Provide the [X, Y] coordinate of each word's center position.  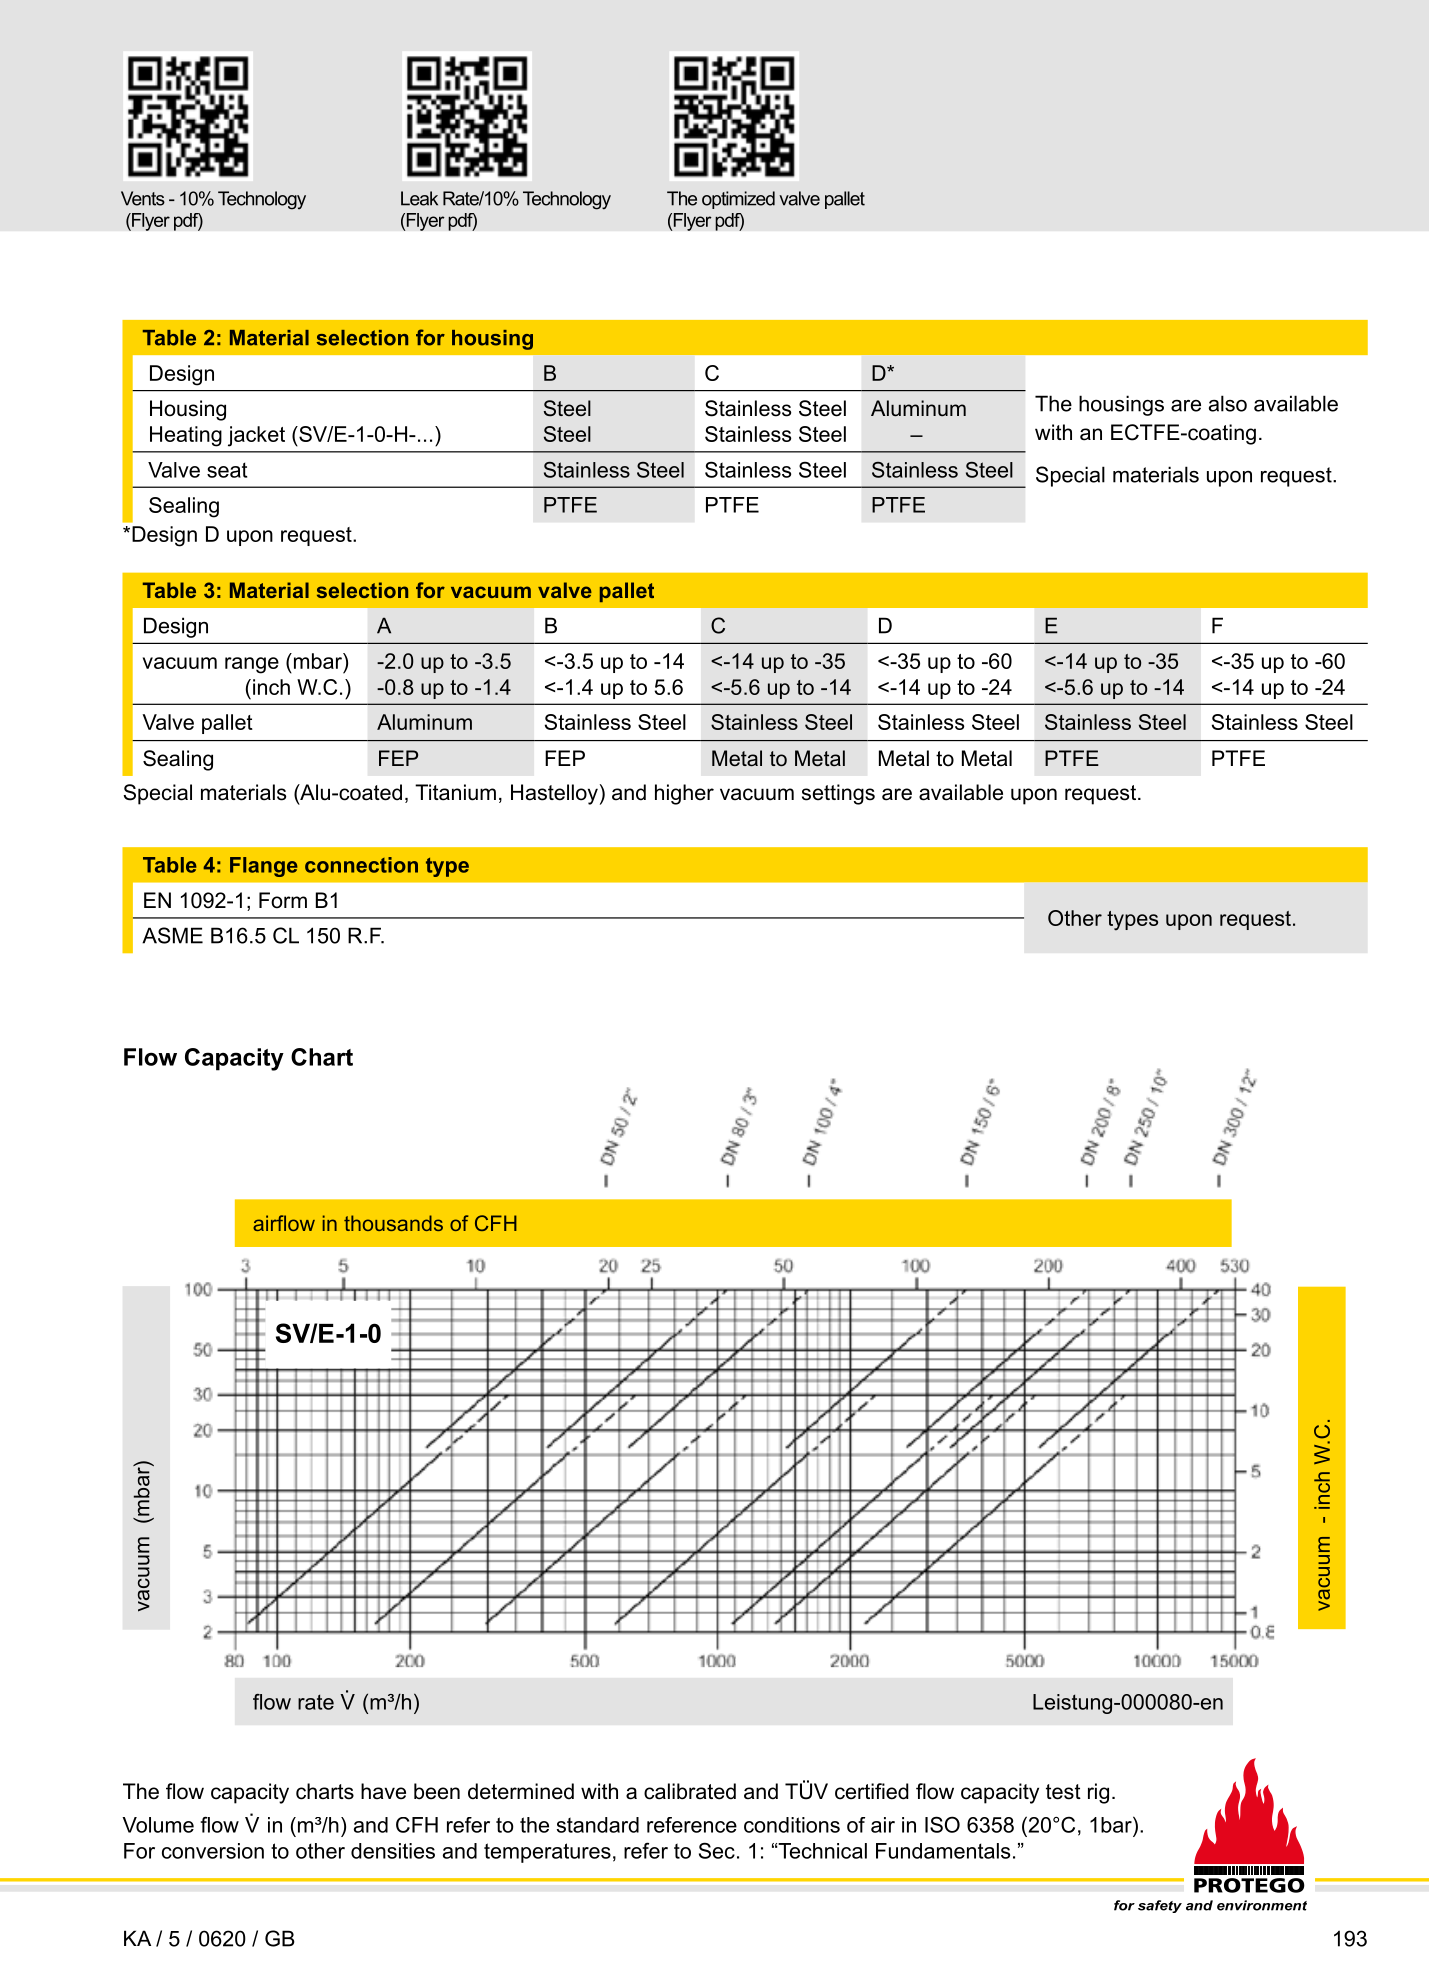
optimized [738, 200]
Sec [717, 1850]
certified [872, 1791]
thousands [393, 1223]
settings [838, 794]
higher [684, 794]
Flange [264, 867]
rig [1098, 1793]
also [1228, 403]
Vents [143, 198]
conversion [213, 1851]
